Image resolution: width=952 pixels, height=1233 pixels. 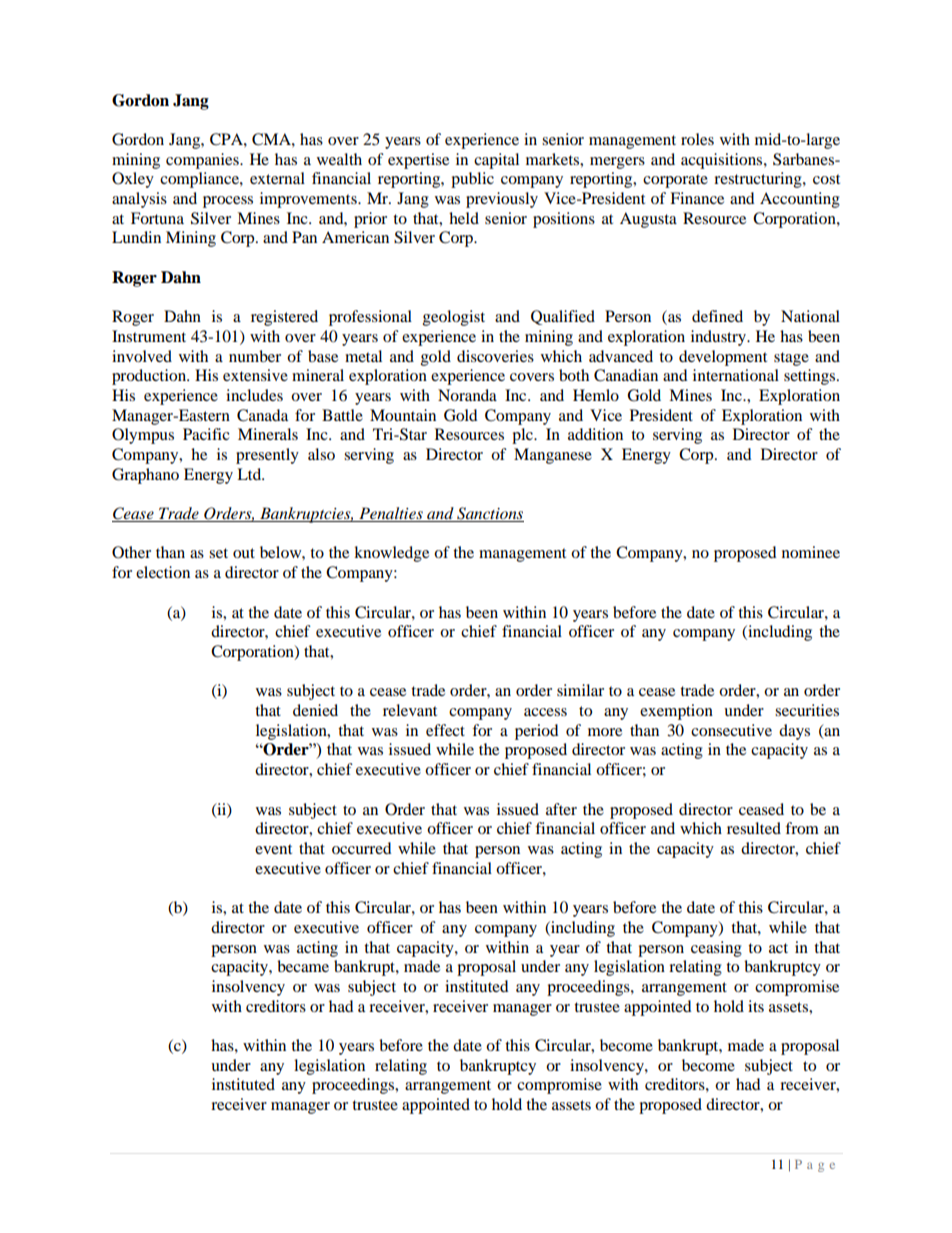 What do you see at coordinates (362, 848) in the document?
I see `occurred` at bounding box center [362, 848].
